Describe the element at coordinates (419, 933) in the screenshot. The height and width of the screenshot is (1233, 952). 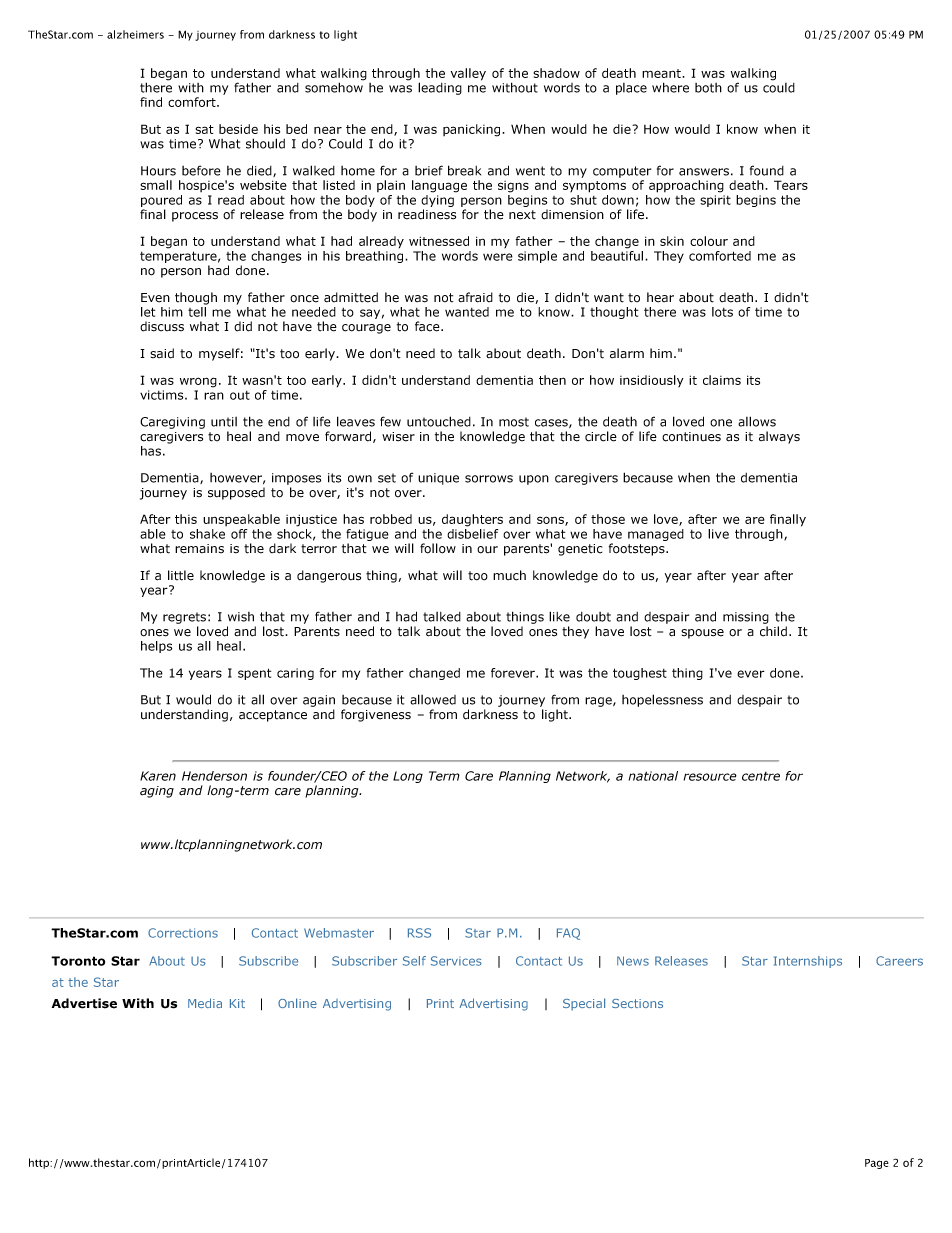
I see `RSS` at that location.
